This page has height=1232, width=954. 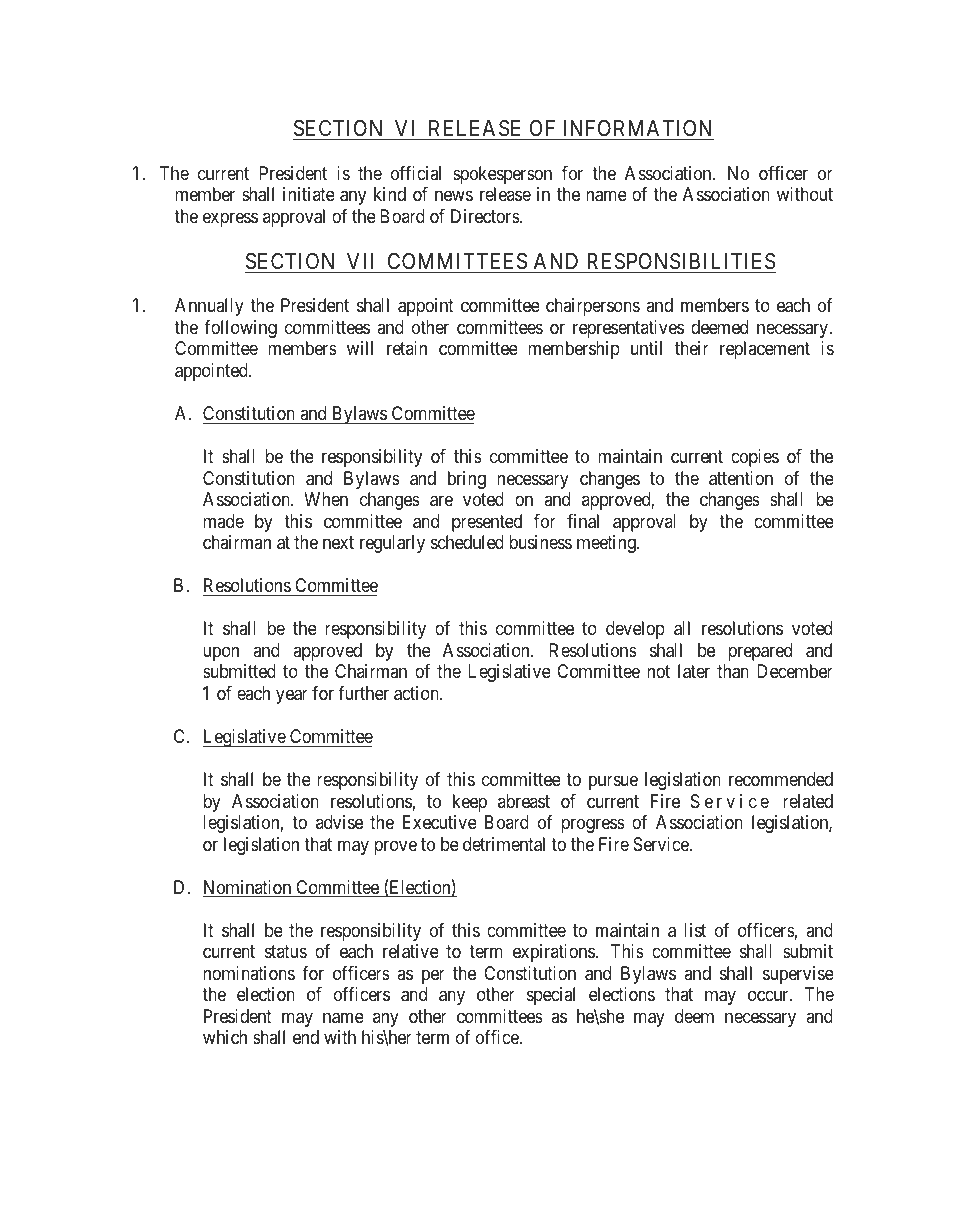 What do you see at coordinates (502, 175) in the page?
I see `spokesperson` at bounding box center [502, 175].
